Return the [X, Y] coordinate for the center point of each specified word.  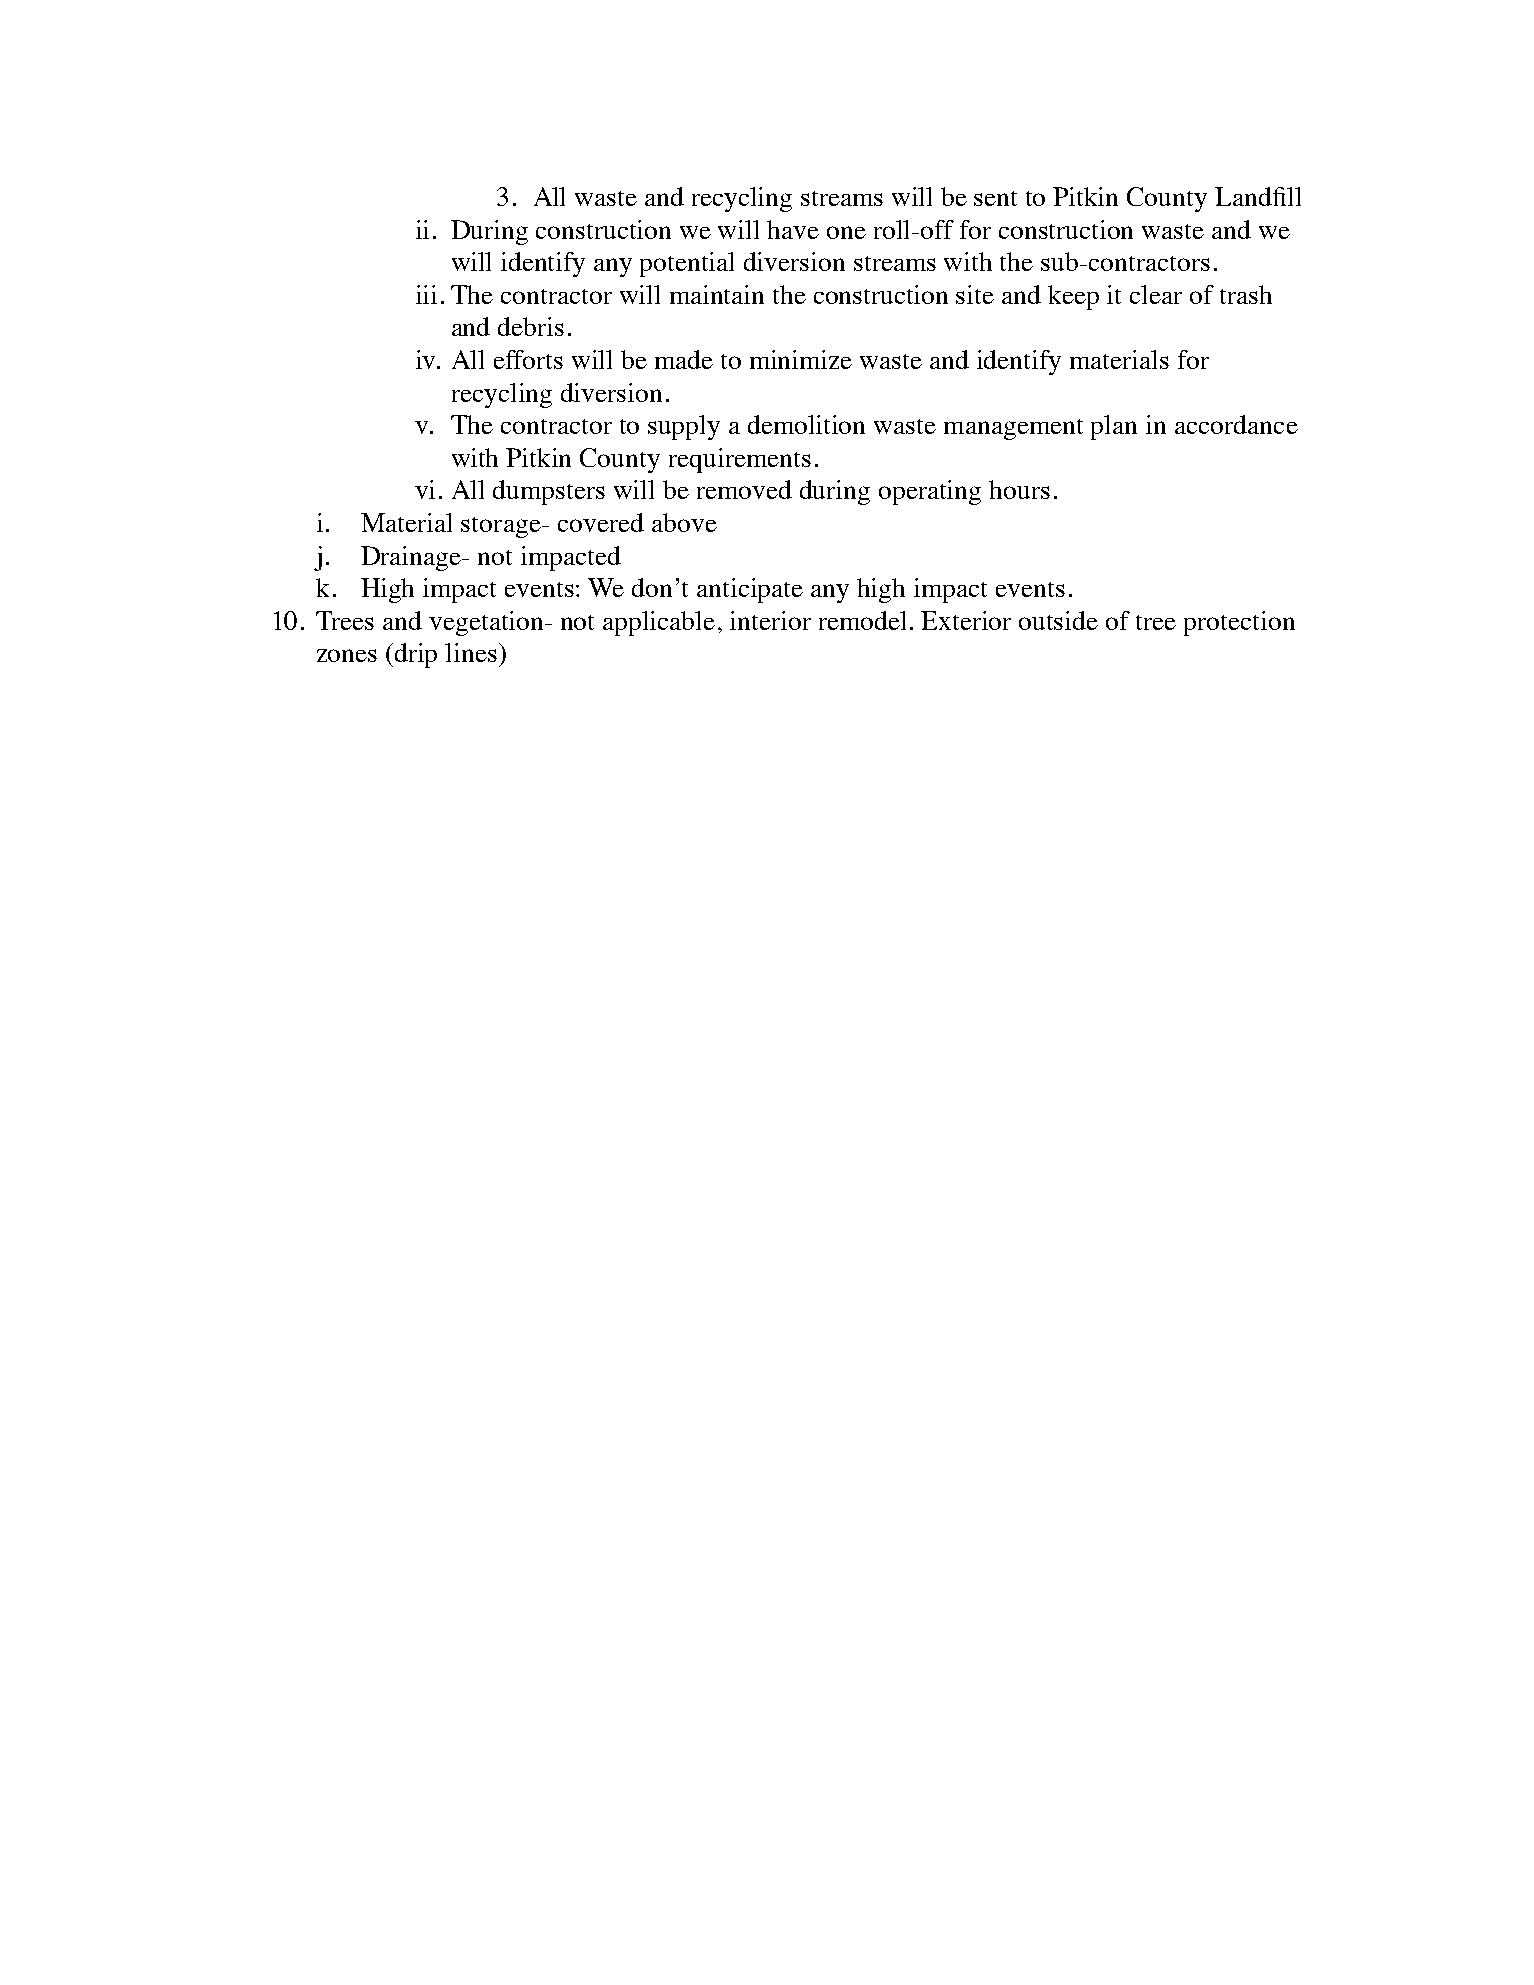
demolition [806, 424]
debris [531, 326]
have [793, 229]
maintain [717, 294]
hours [1019, 489]
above [684, 522]
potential [687, 264]
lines [471, 652]
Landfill [1258, 196]
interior [770, 620]
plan [1114, 427]
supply [684, 427]
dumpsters [549, 492]
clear [1156, 294]
